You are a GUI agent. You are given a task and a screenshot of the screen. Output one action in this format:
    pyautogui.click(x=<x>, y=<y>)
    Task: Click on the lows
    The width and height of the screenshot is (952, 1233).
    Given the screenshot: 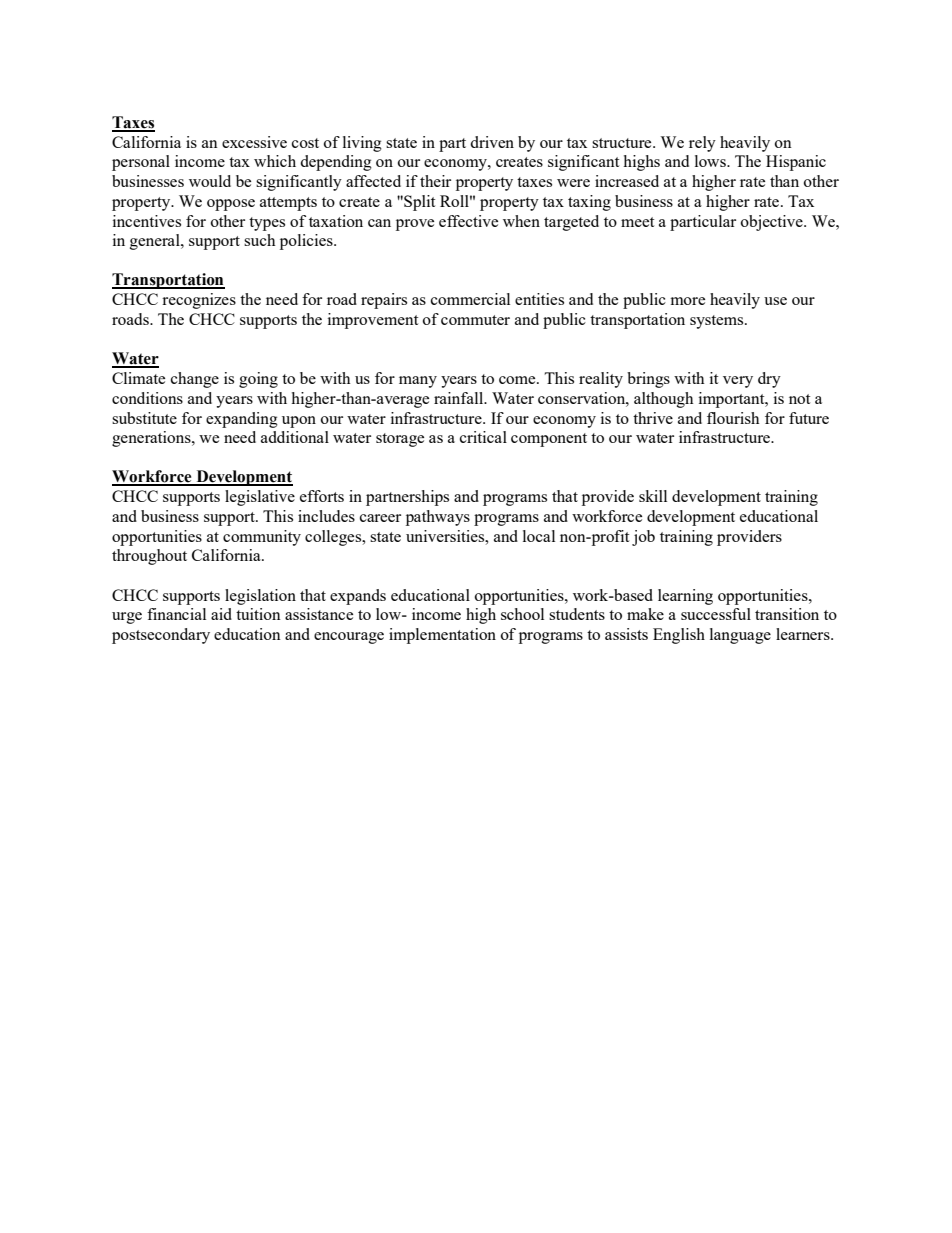 What is the action you would take?
    pyautogui.click(x=711, y=161)
